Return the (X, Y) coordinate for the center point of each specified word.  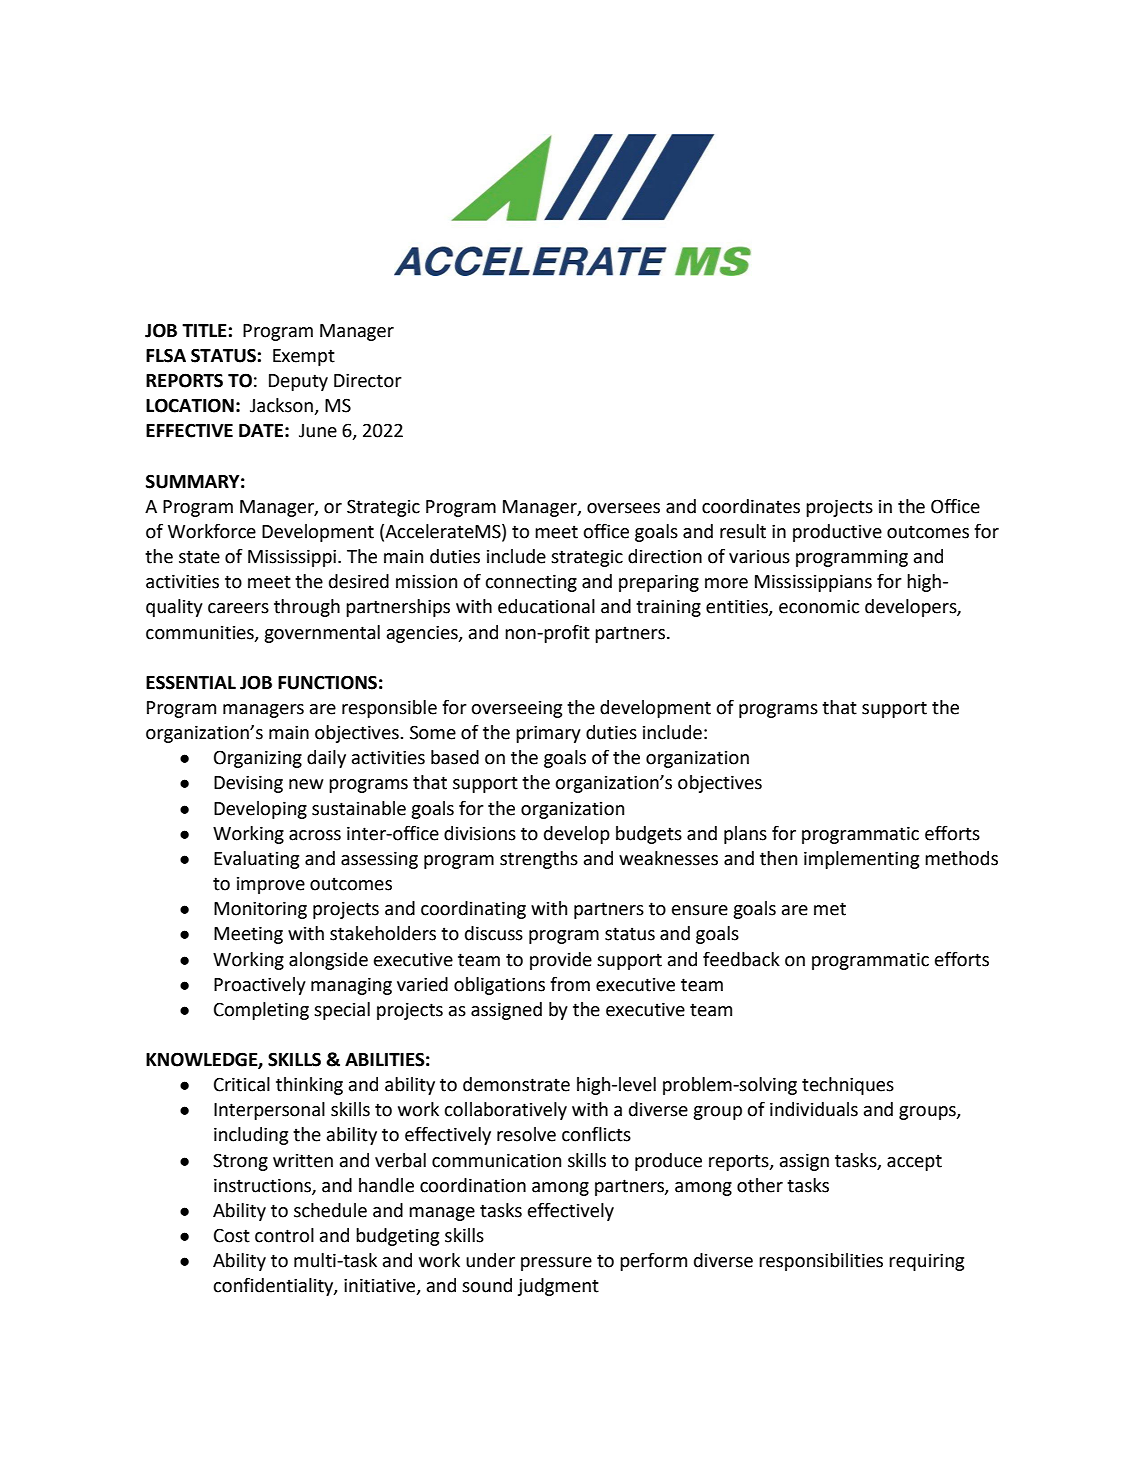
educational (546, 606)
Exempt (304, 357)
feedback (741, 959)
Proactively (260, 986)
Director (368, 380)
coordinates (751, 506)
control (284, 1235)
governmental (322, 634)
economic (819, 606)
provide (561, 961)
